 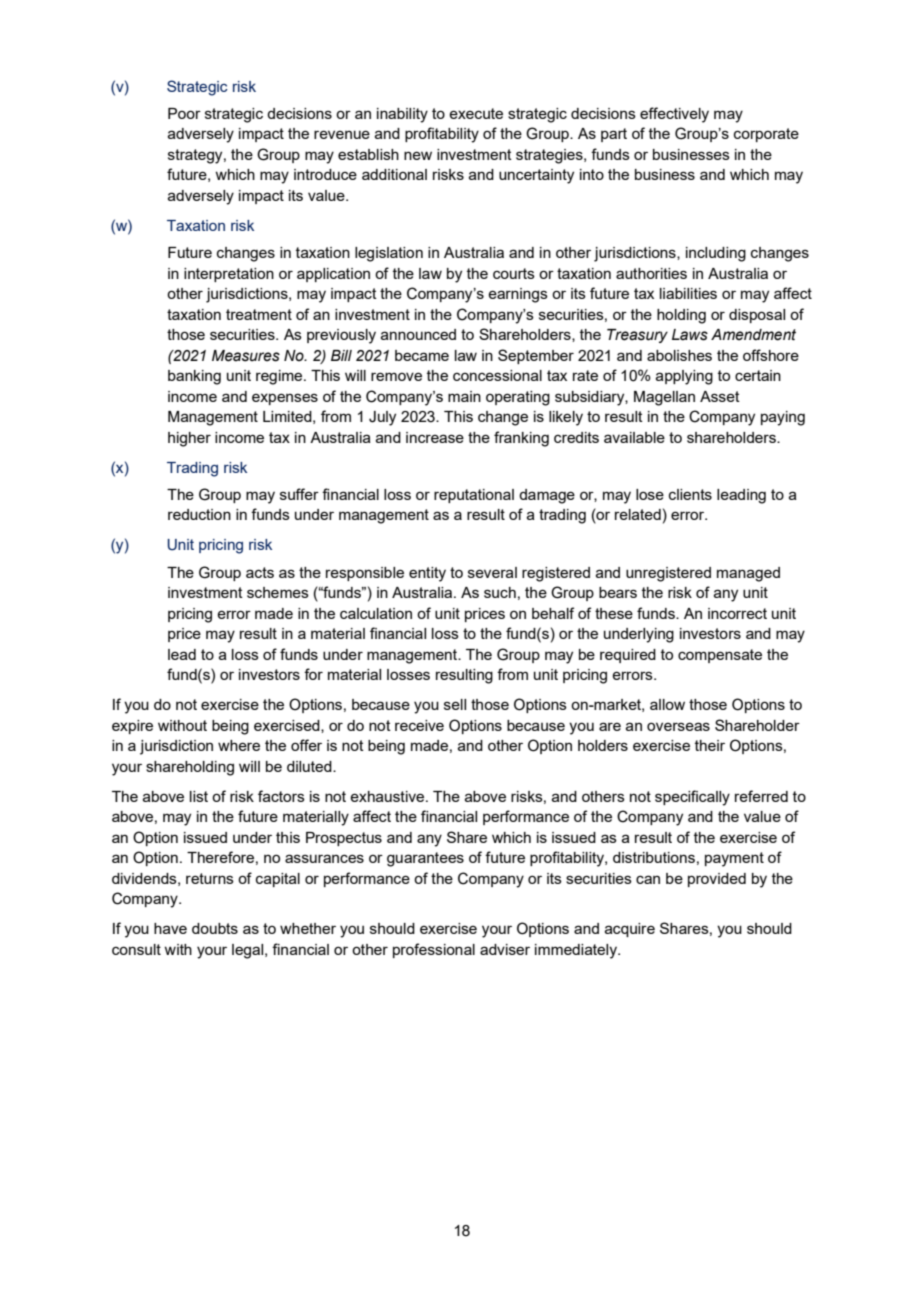 I want to click on clients, so click(x=690, y=494).
